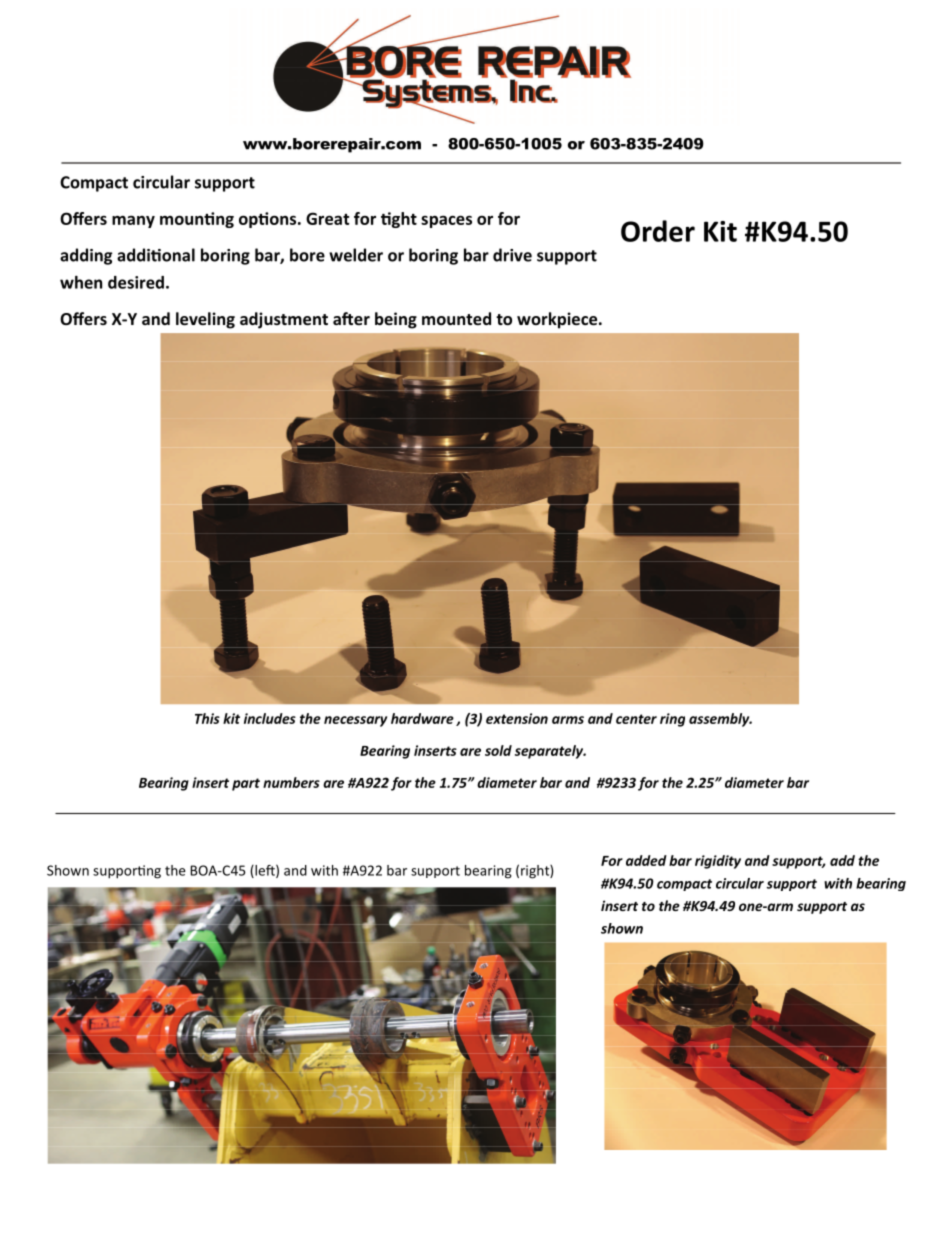  What do you see at coordinates (205, 320) in the document?
I see `leveling` at bounding box center [205, 320].
